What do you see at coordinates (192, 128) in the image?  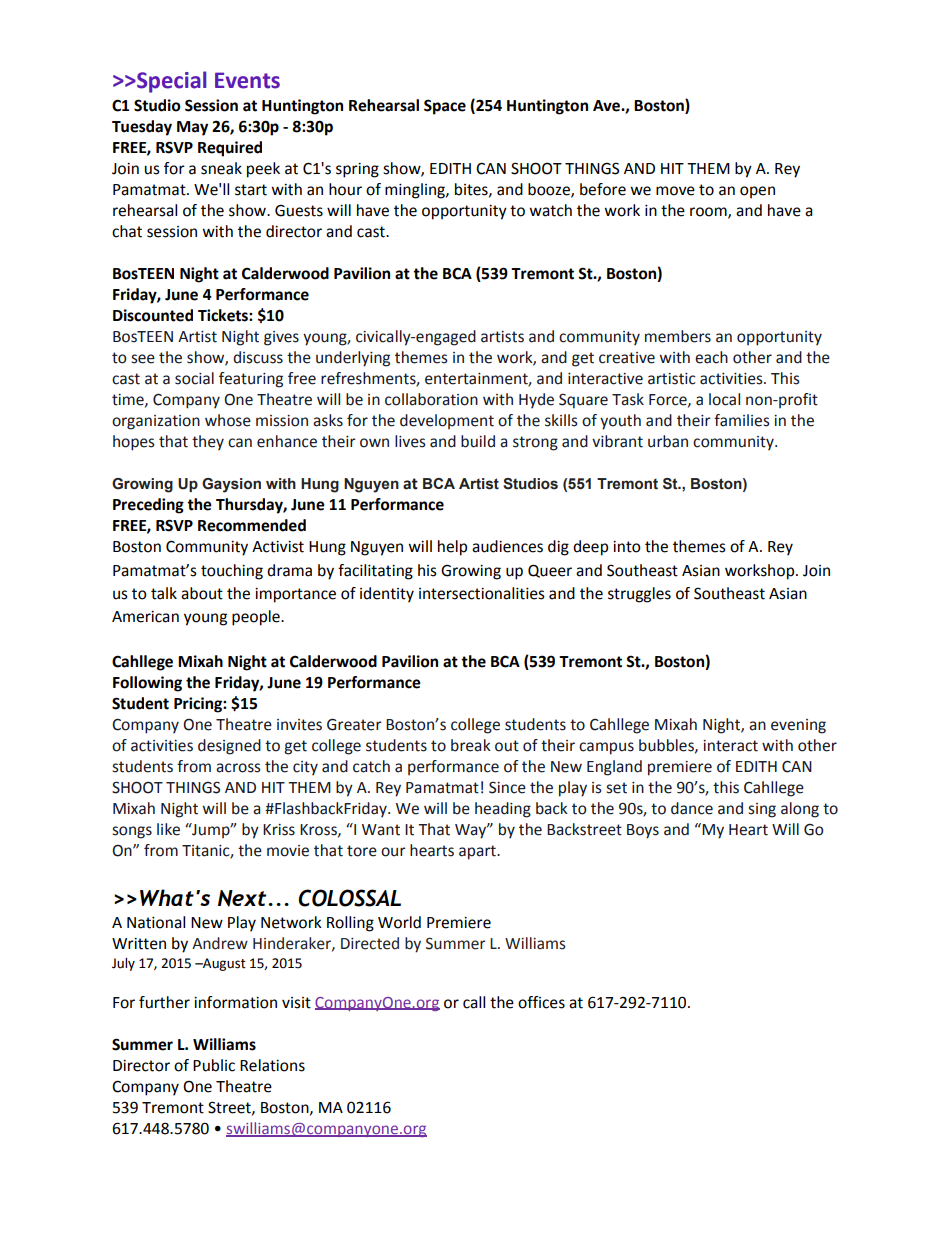 I see `May` at bounding box center [192, 128].
